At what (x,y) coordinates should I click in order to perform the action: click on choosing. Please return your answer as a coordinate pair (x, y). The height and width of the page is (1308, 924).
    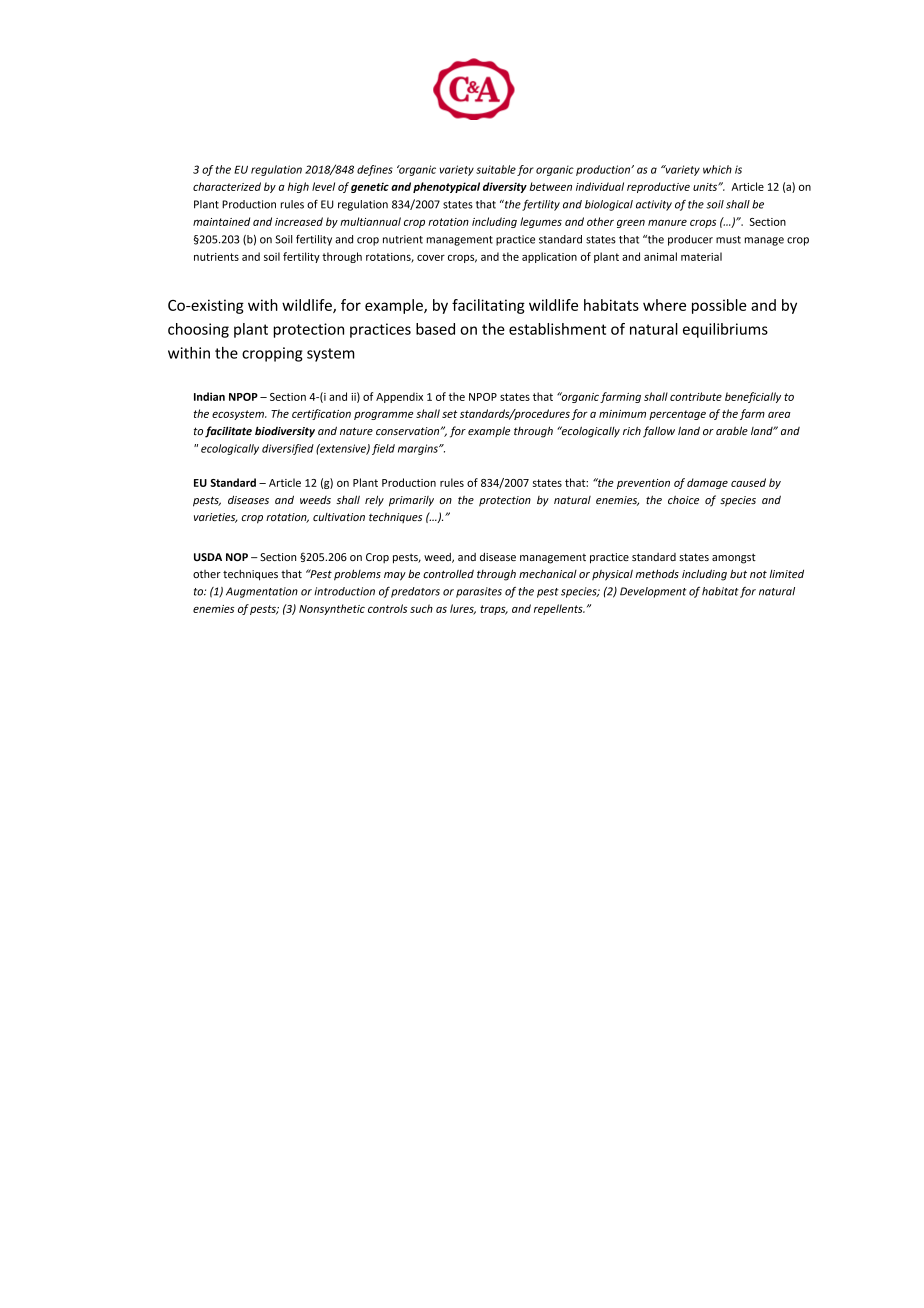
    Looking at the image, I should click on (198, 330).
